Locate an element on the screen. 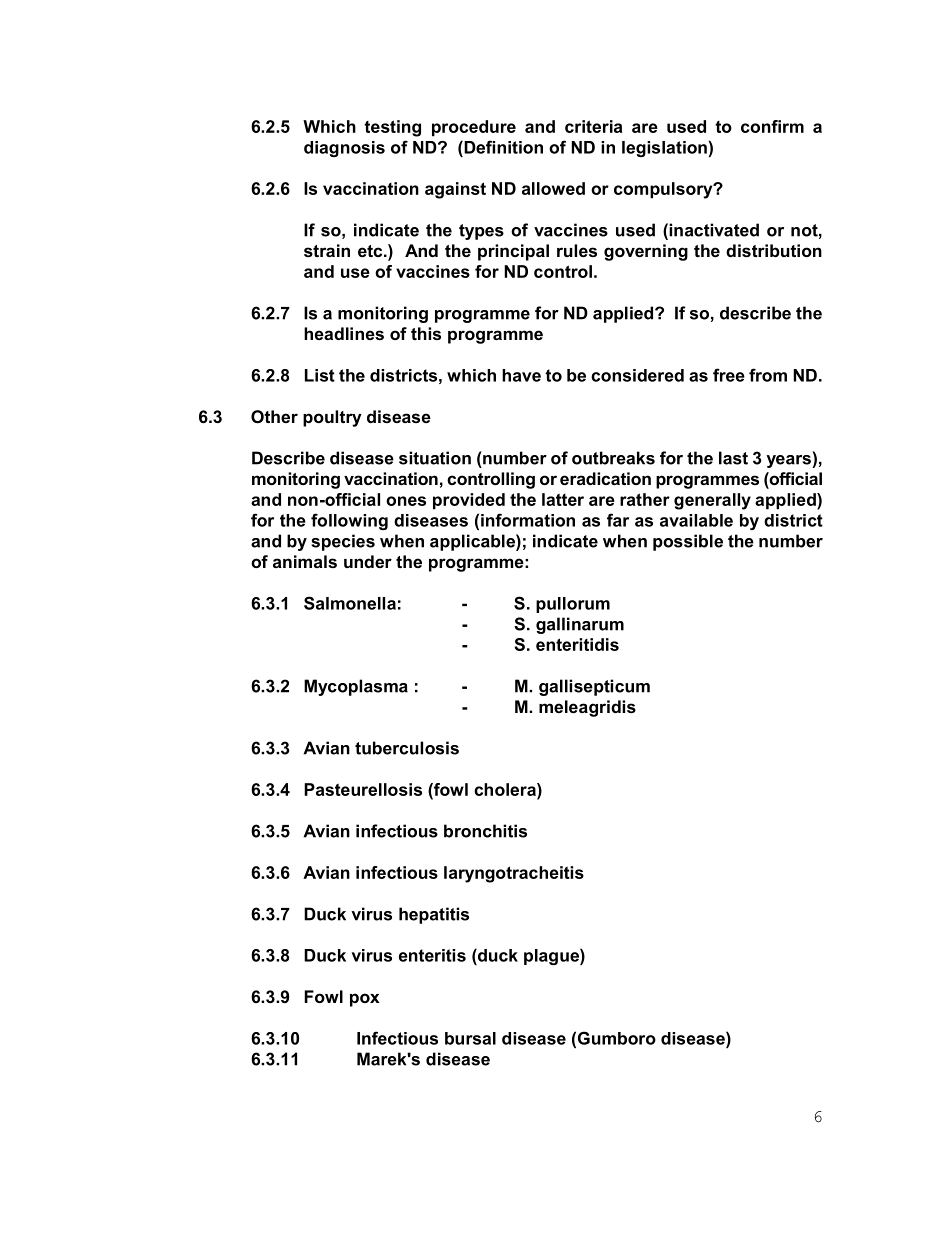 The image size is (952, 1233). information is located at coordinates (528, 520).
